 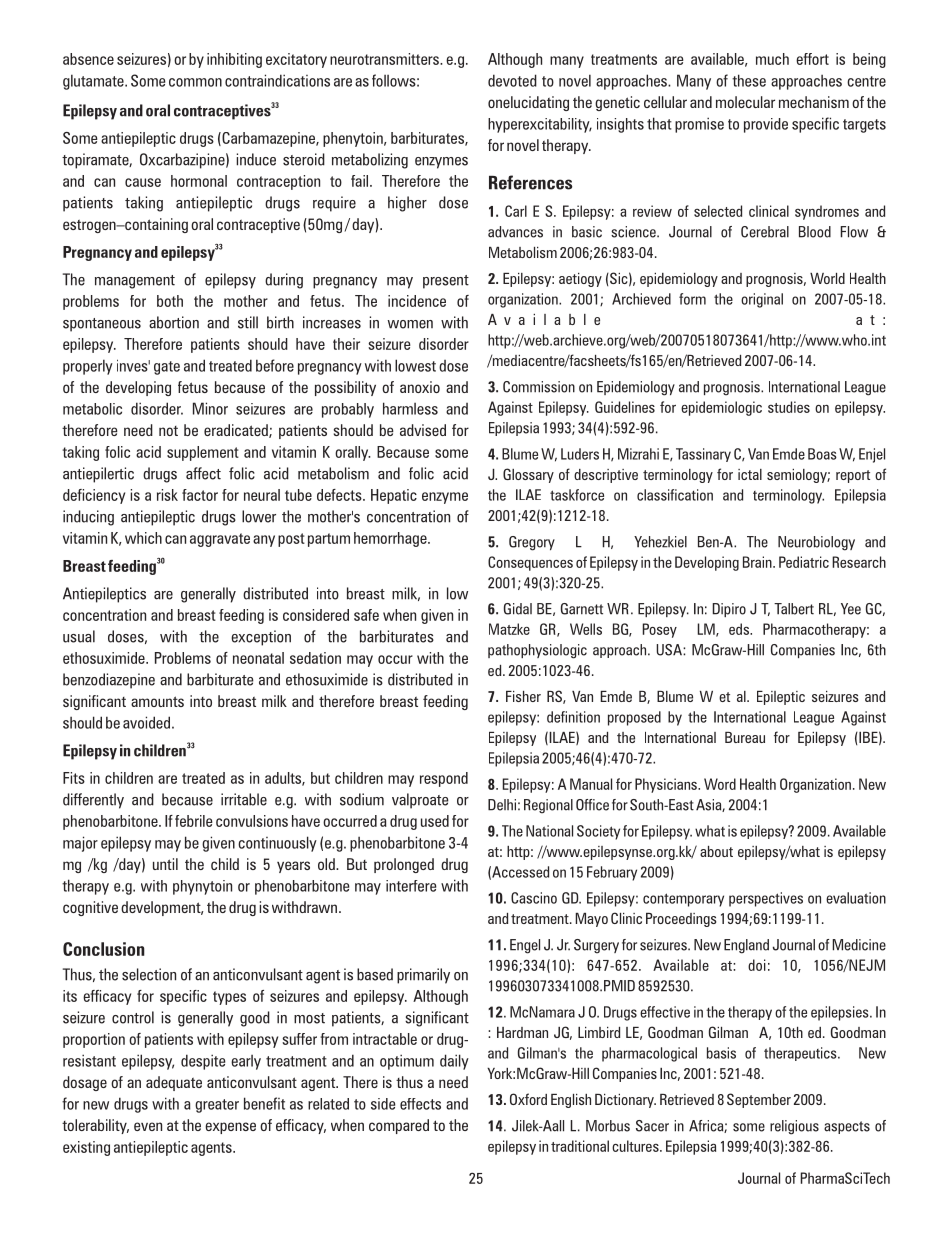 What do you see at coordinates (420, 1104) in the document?
I see `effects` at bounding box center [420, 1104].
